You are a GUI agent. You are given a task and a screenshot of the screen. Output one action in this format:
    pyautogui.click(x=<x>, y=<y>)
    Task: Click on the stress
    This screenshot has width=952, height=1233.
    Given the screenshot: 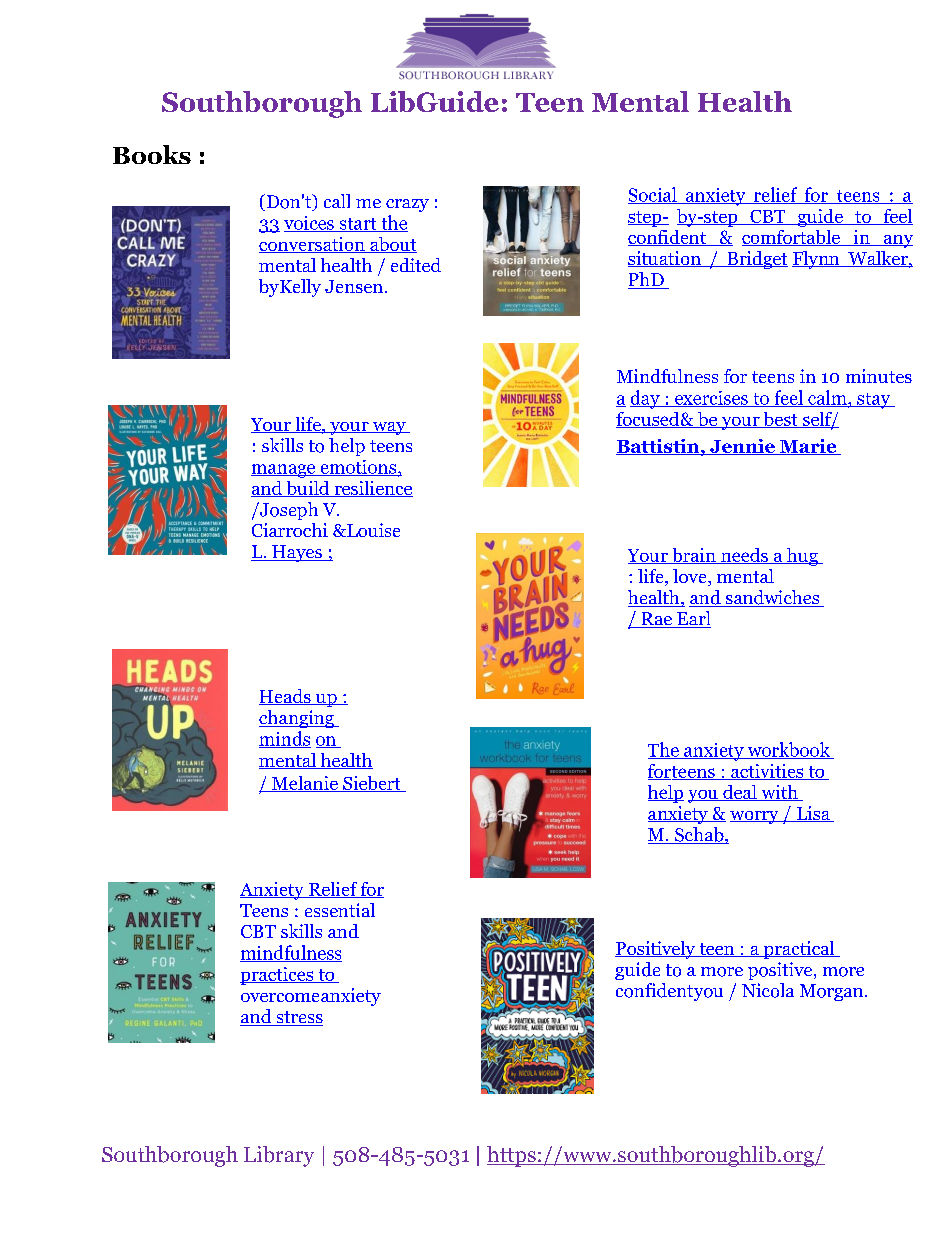 What is the action you would take?
    pyautogui.click(x=298, y=1018)
